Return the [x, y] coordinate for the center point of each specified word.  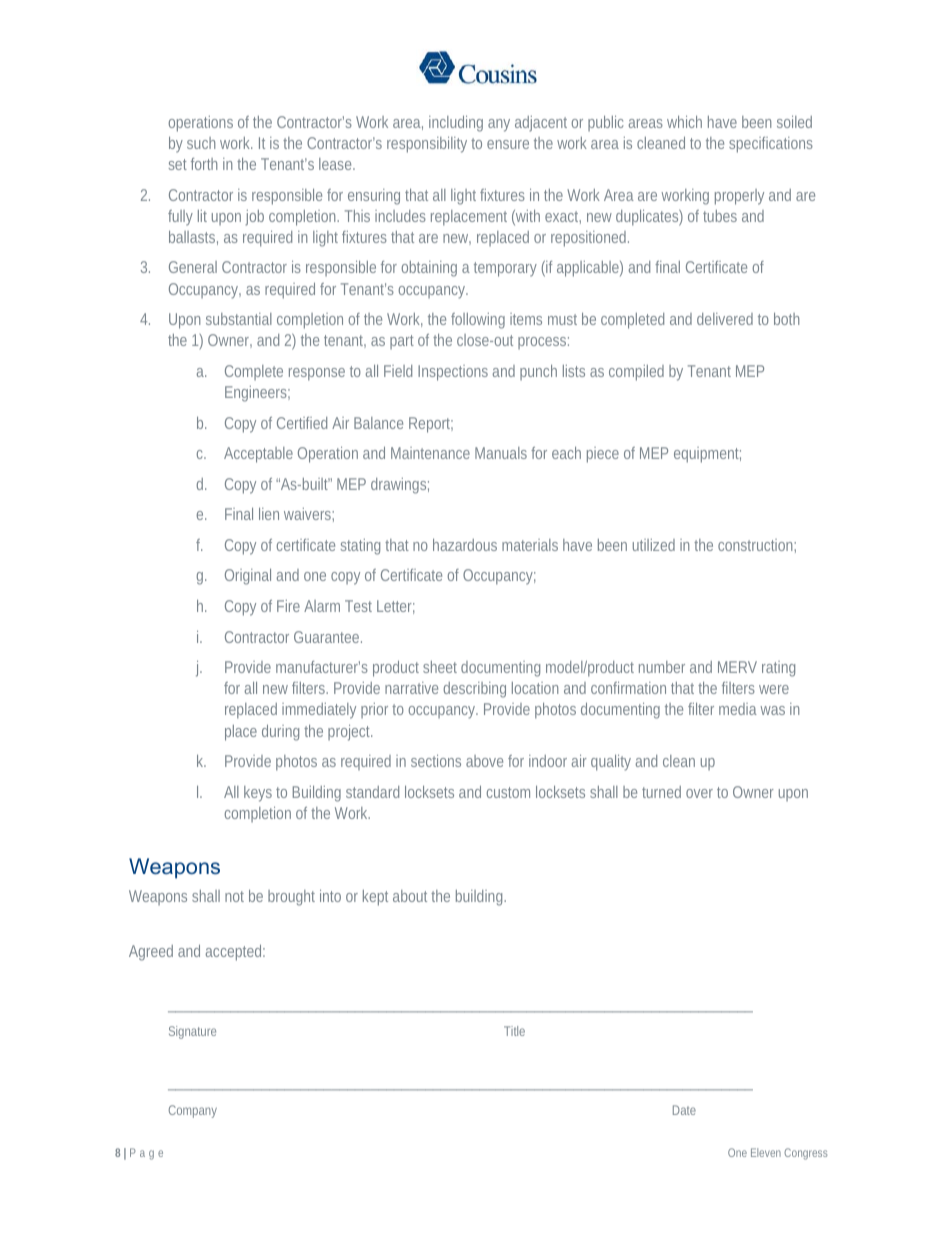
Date [684, 1110]
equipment [707, 455]
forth [204, 164]
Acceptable [258, 455]
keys [258, 794]
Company [193, 1111]
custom [508, 792]
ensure [508, 144]
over [699, 793]
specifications [771, 145]
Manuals [501, 453]
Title [514, 1031]
